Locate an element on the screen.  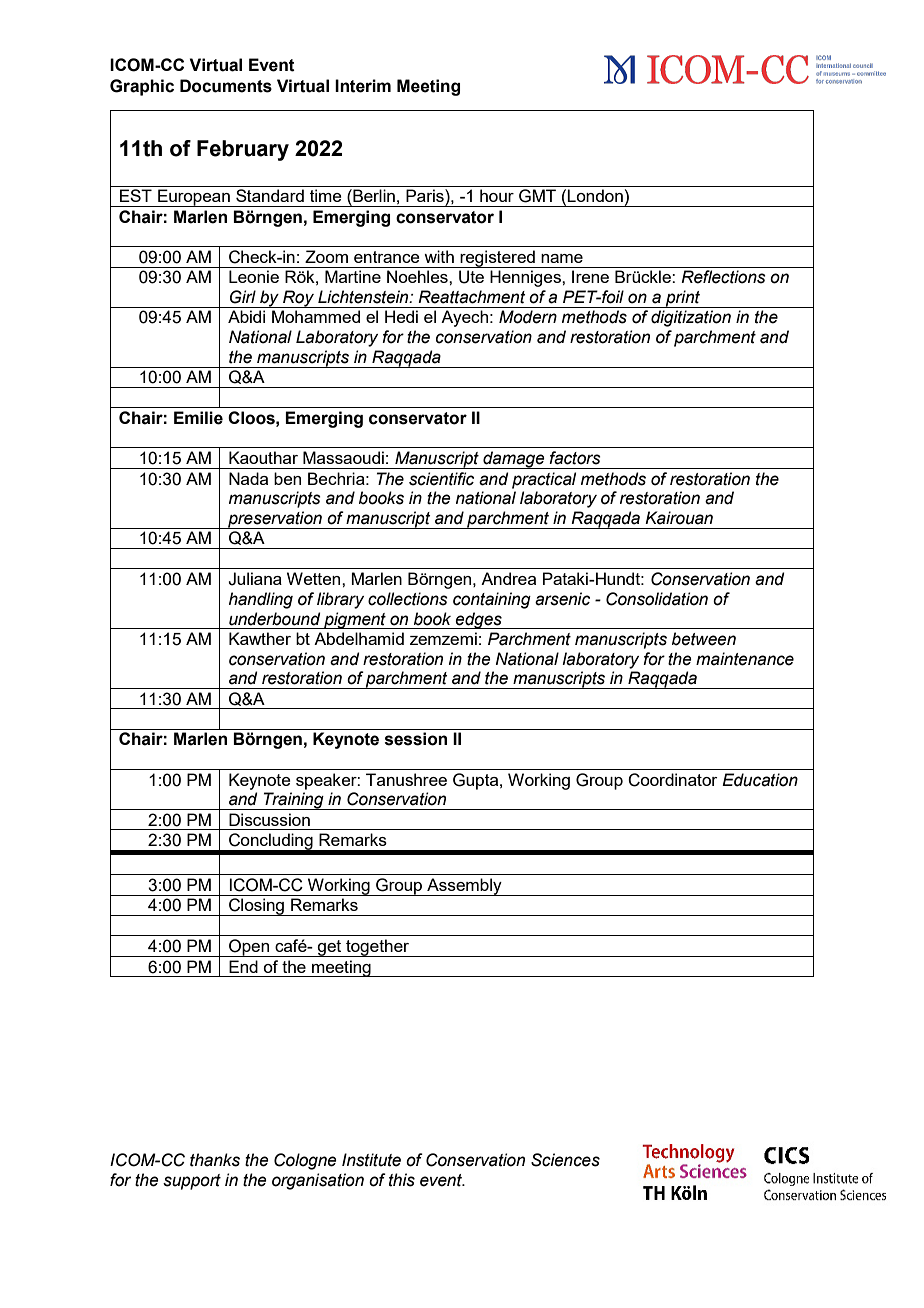
Reflections is located at coordinates (723, 277).
